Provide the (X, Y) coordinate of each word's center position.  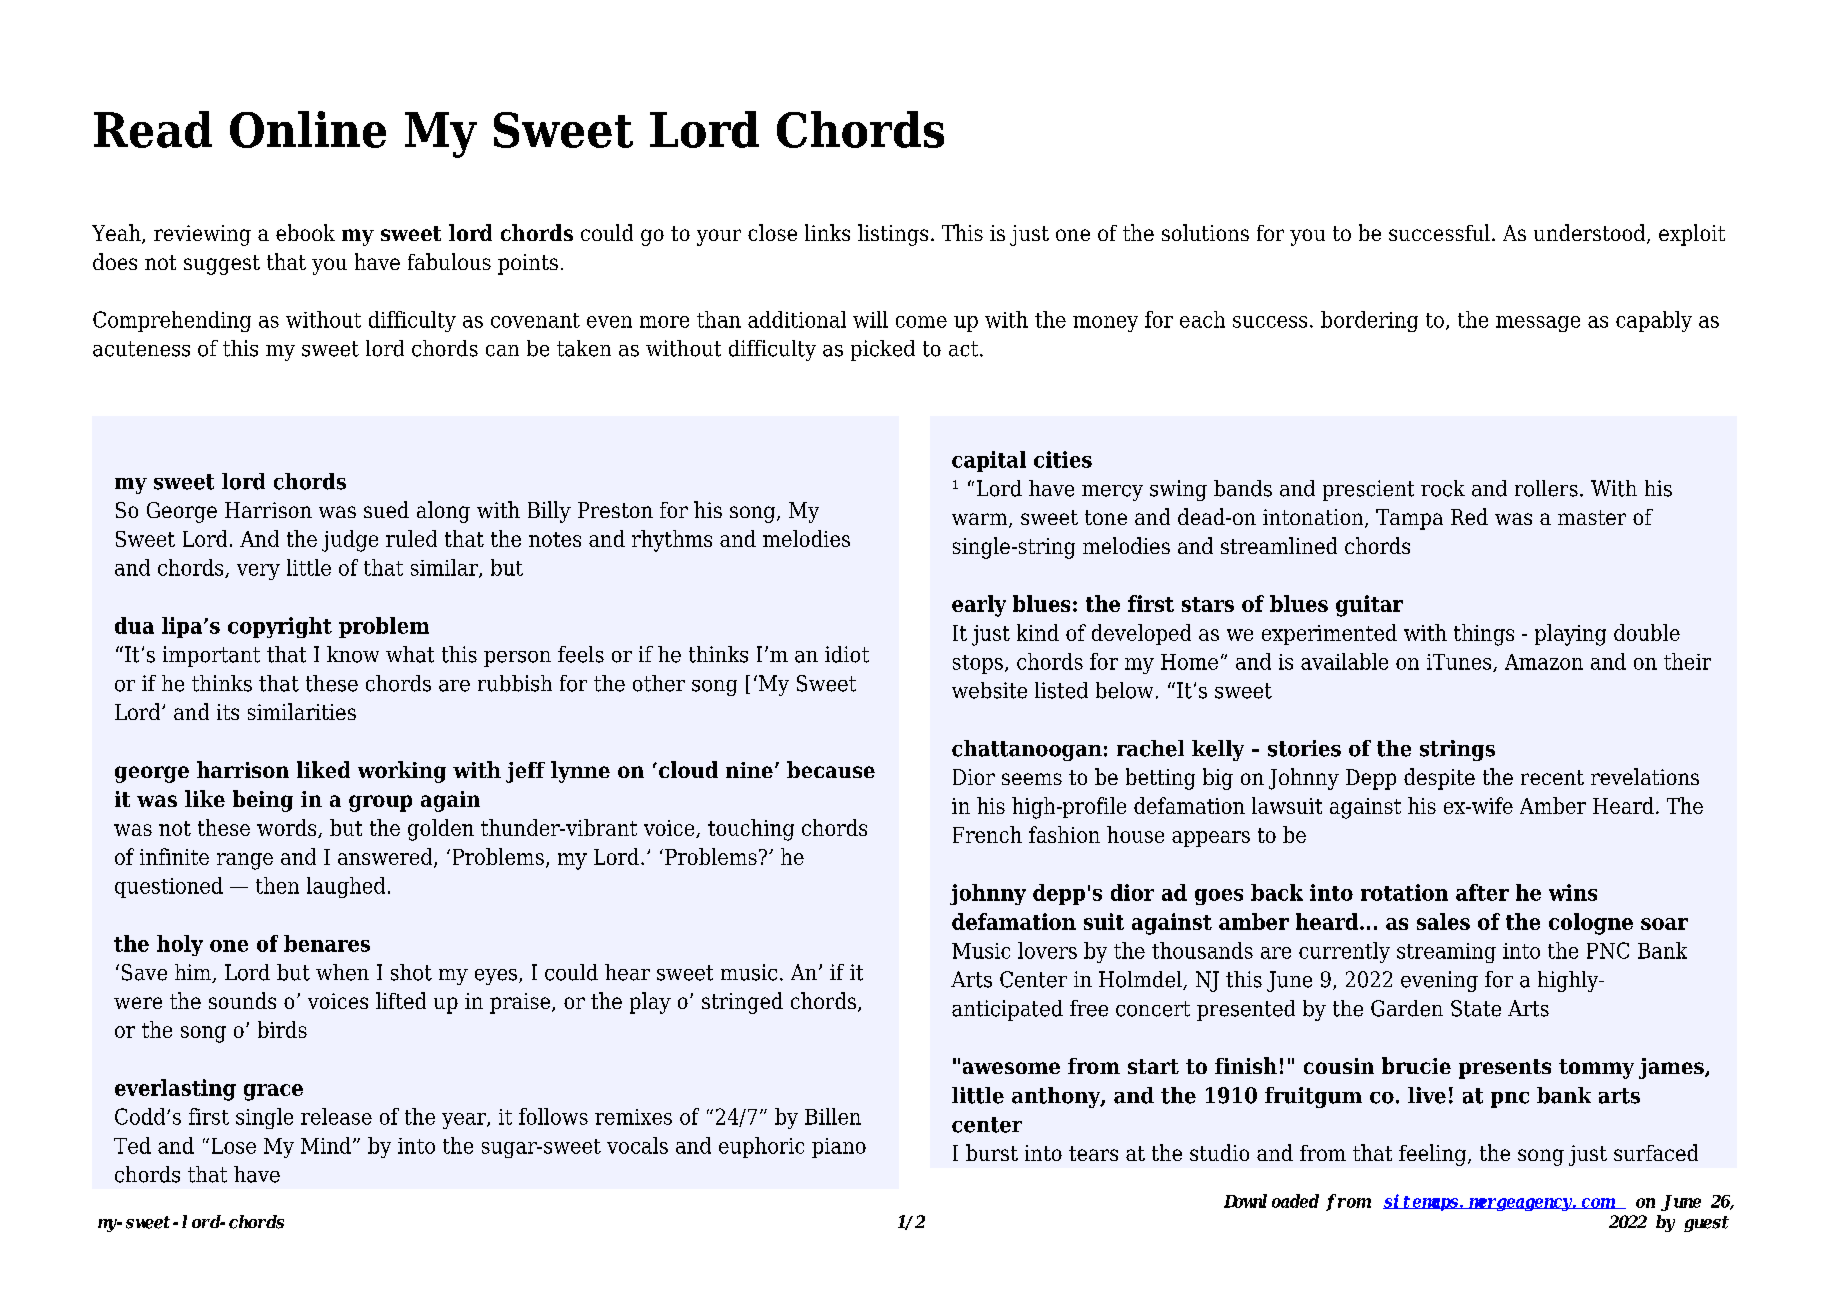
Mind (326, 1145)
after (1482, 892)
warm (981, 520)
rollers (1546, 488)
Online (308, 129)
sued (386, 509)
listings (893, 235)
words (288, 828)
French (987, 834)
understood (1591, 234)
